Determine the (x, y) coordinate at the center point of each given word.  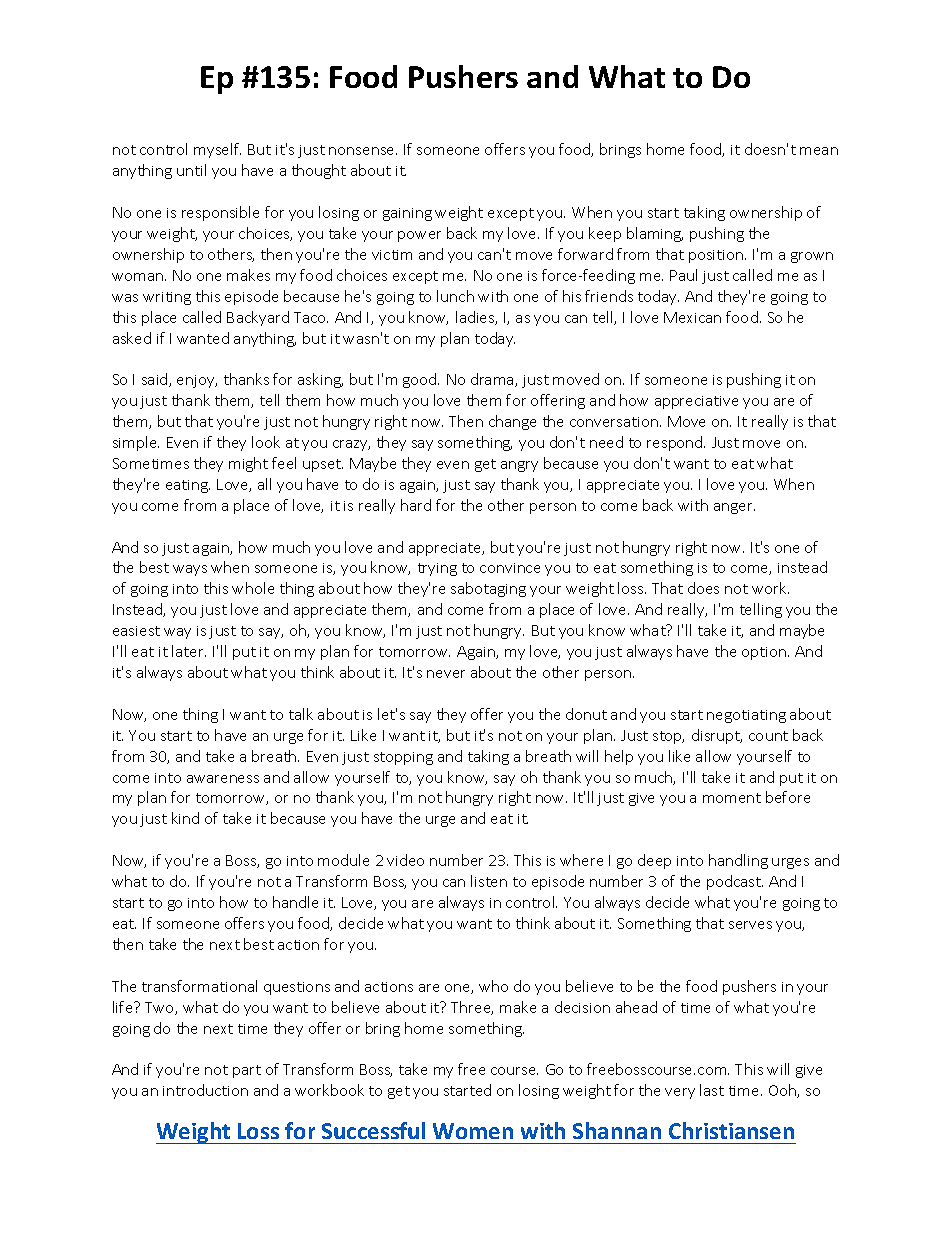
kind (185, 818)
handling (738, 861)
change (512, 422)
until (191, 170)
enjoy (197, 381)
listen (489, 881)
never (446, 674)
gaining (407, 214)
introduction (205, 1090)
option (764, 653)
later (189, 651)
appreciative (696, 402)
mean (819, 151)
